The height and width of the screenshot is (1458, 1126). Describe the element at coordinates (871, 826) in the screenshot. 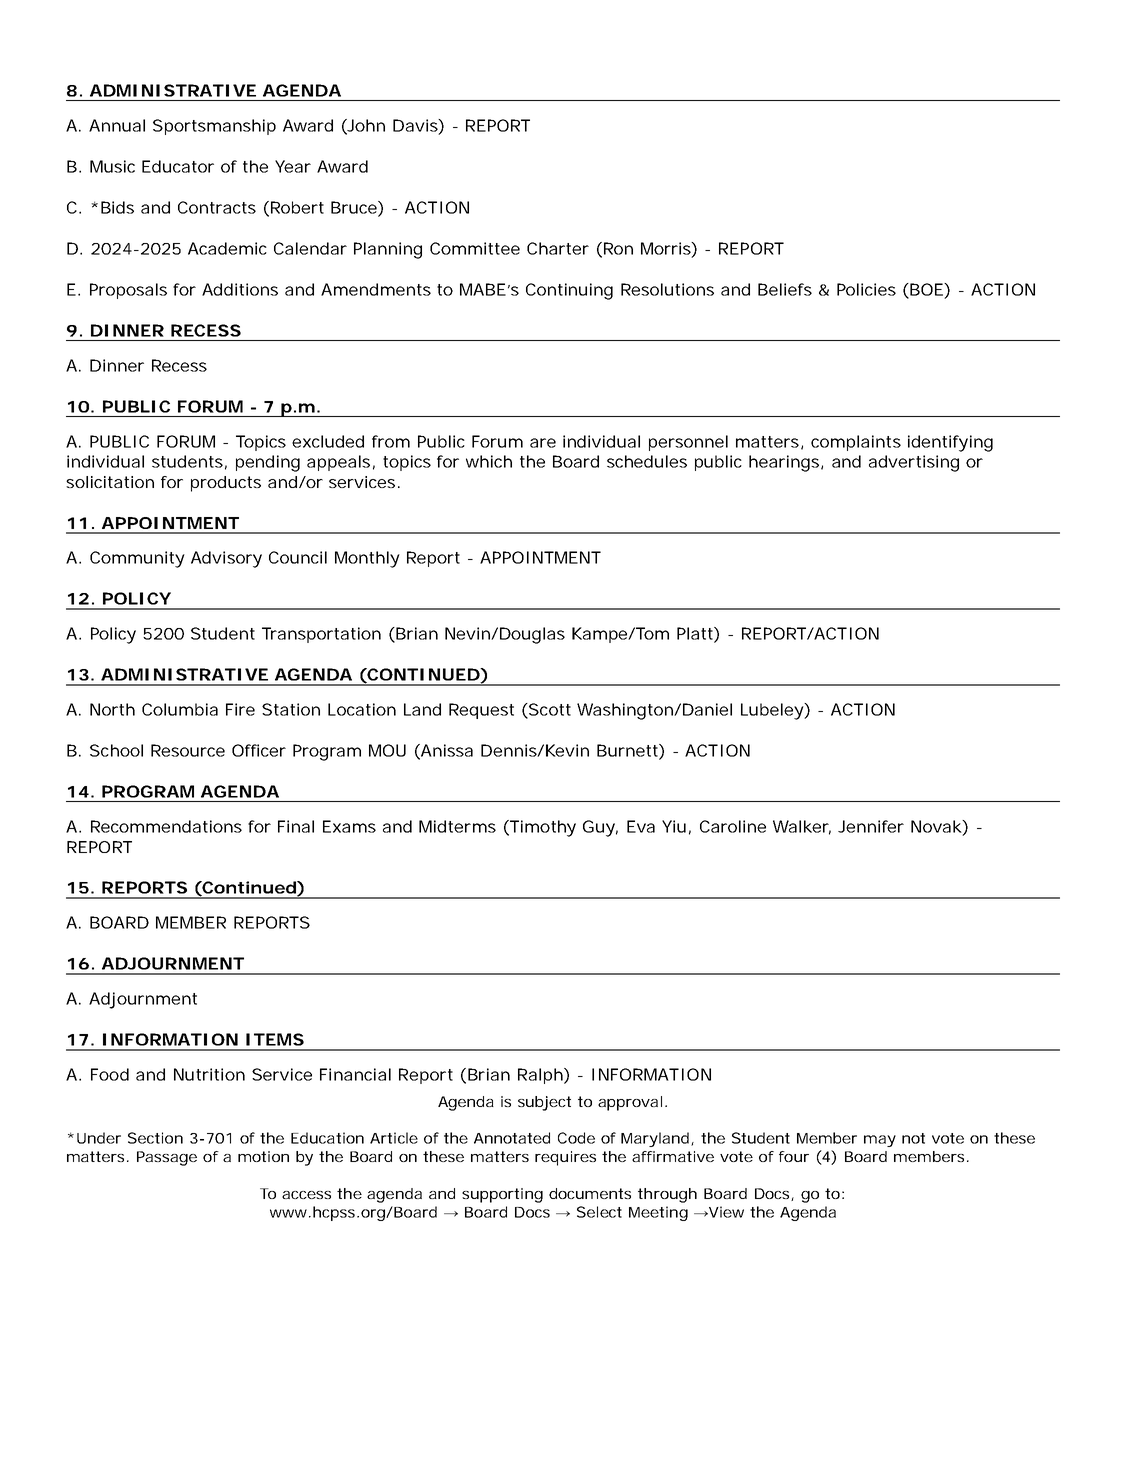

I see `Jennifer` at that location.
